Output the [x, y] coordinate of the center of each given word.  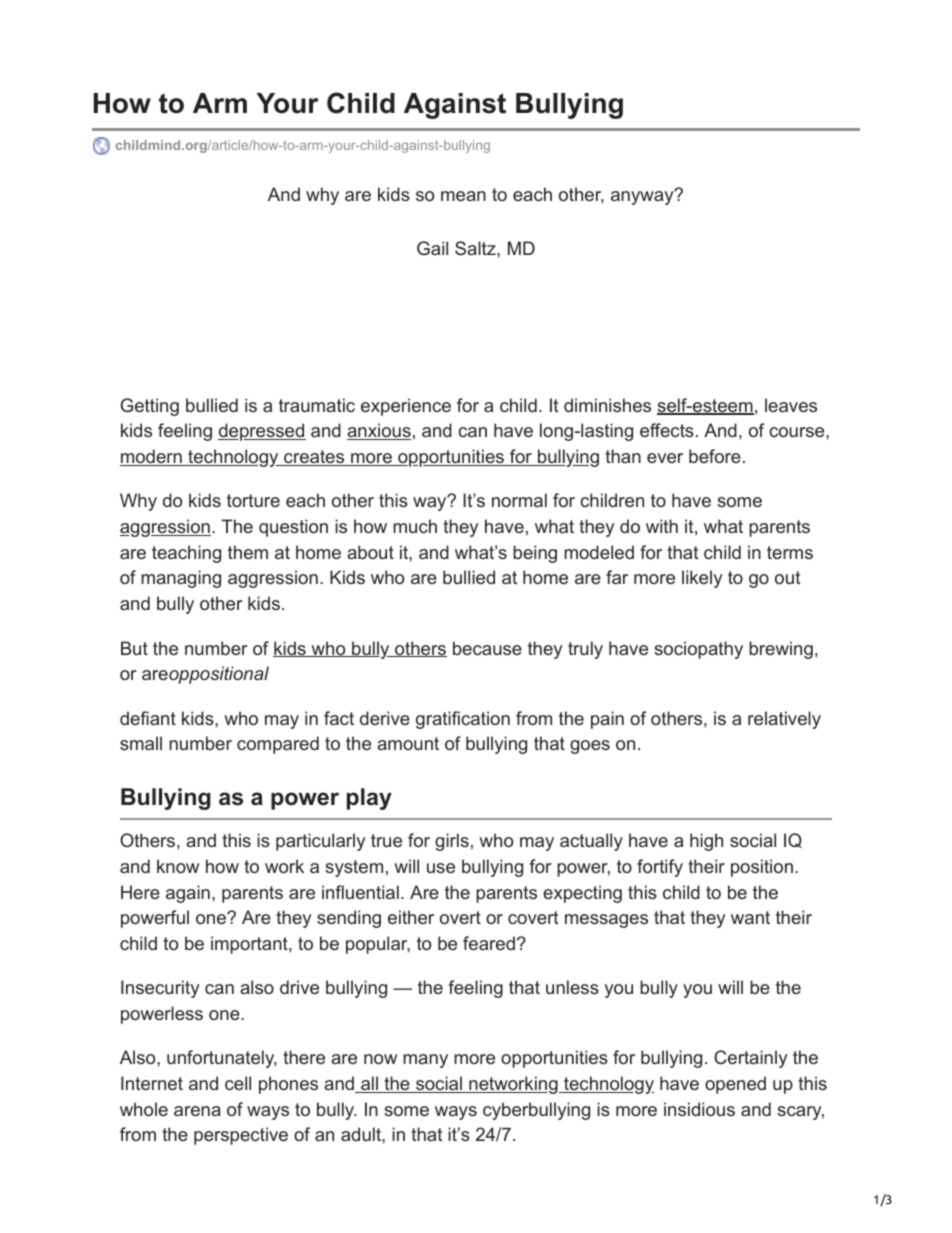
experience [406, 407]
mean [463, 196]
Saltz [476, 248]
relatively [784, 720]
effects [667, 430]
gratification [463, 720]
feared [489, 943]
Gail [432, 248]
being [535, 554]
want [750, 917]
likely [702, 579]
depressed [262, 432]
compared [278, 745]
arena [197, 1111]
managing [181, 579]
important [250, 945]
